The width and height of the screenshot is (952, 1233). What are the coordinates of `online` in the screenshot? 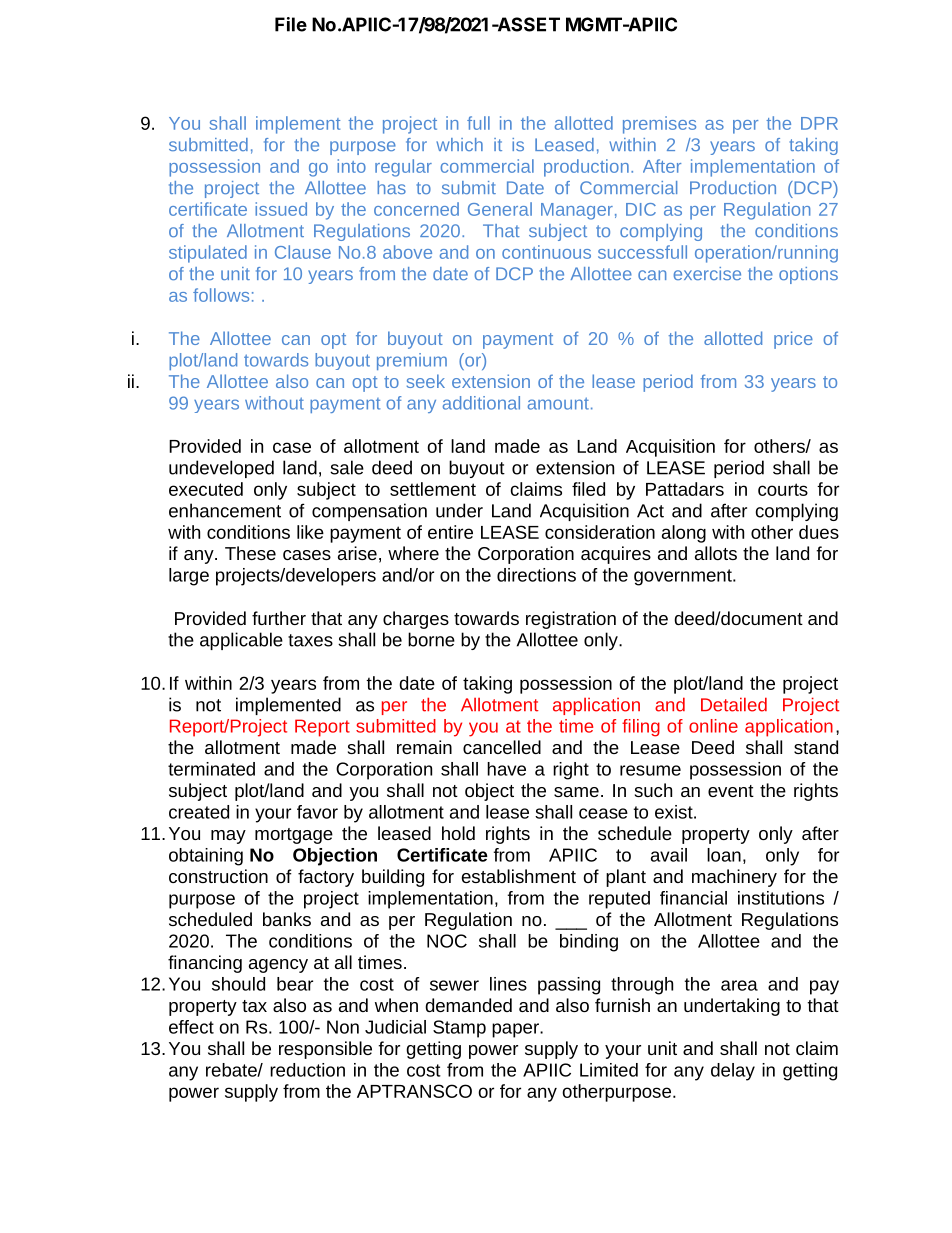 It's located at (713, 726).
